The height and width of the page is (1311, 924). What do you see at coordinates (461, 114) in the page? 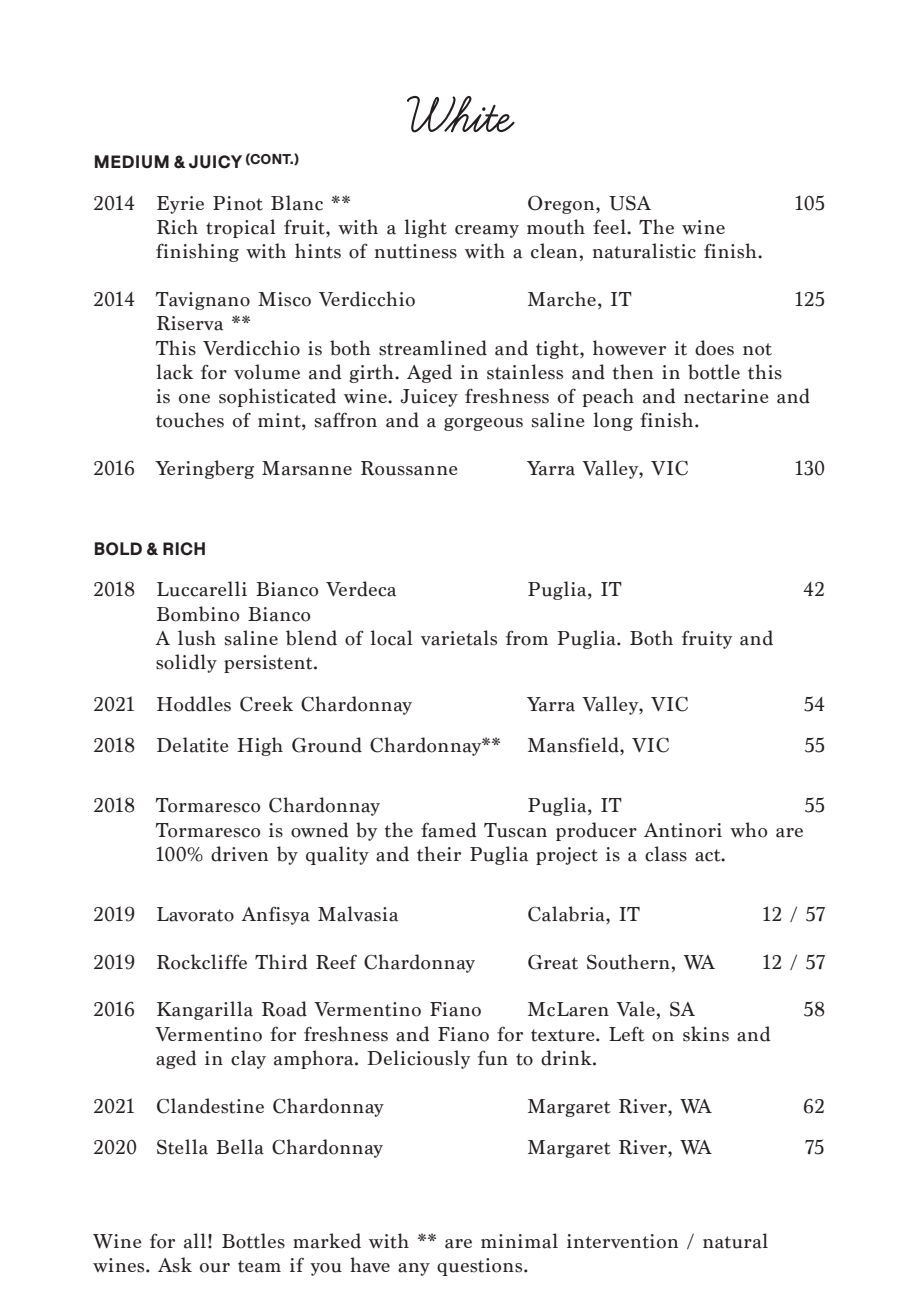
I see `White` at bounding box center [461, 114].
